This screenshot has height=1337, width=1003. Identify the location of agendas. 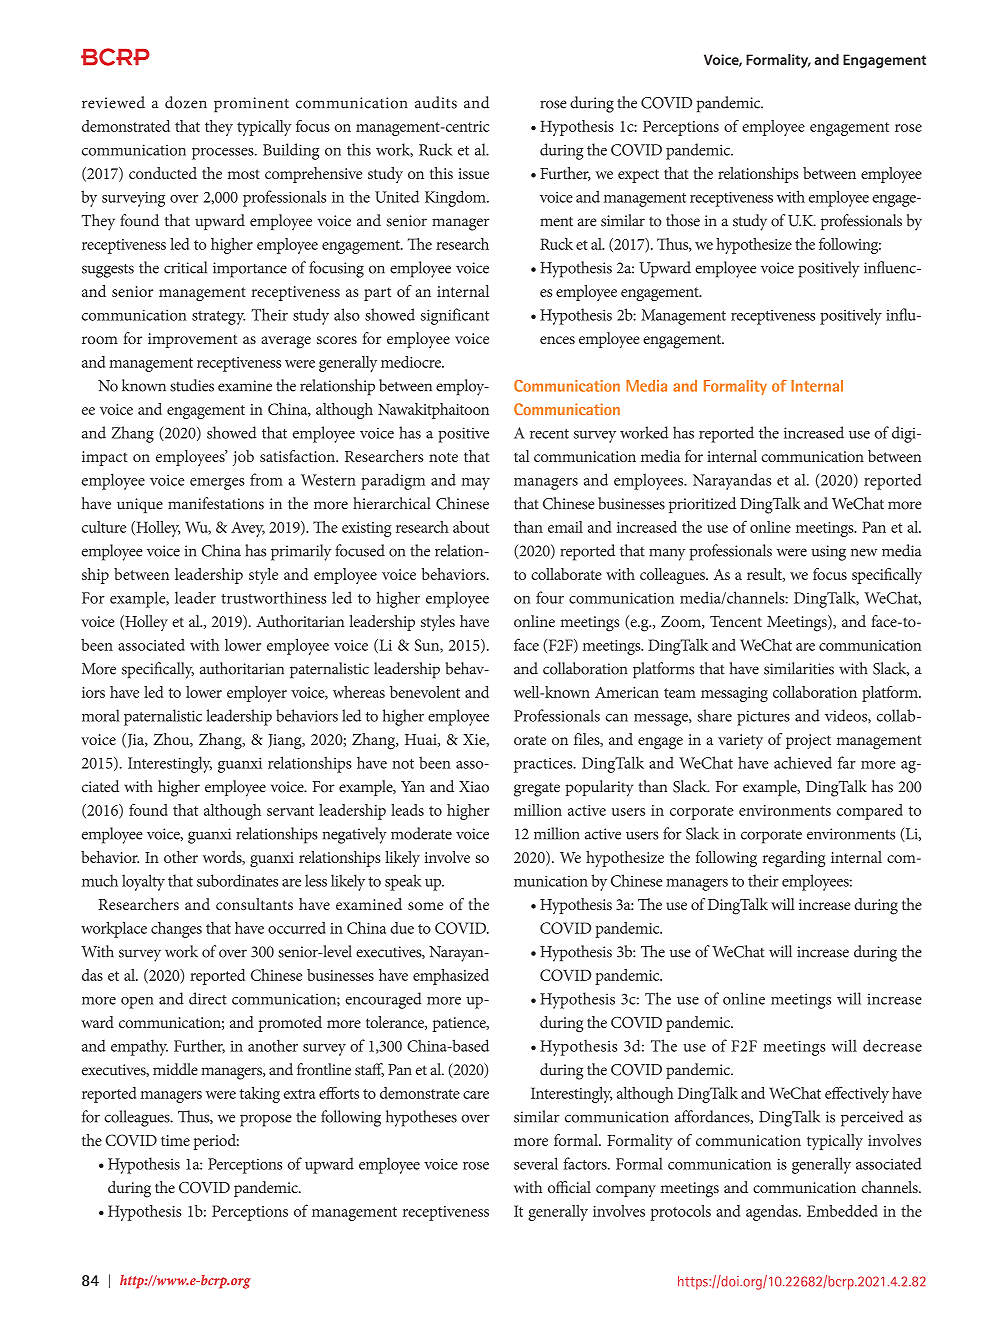
(773, 1213).
